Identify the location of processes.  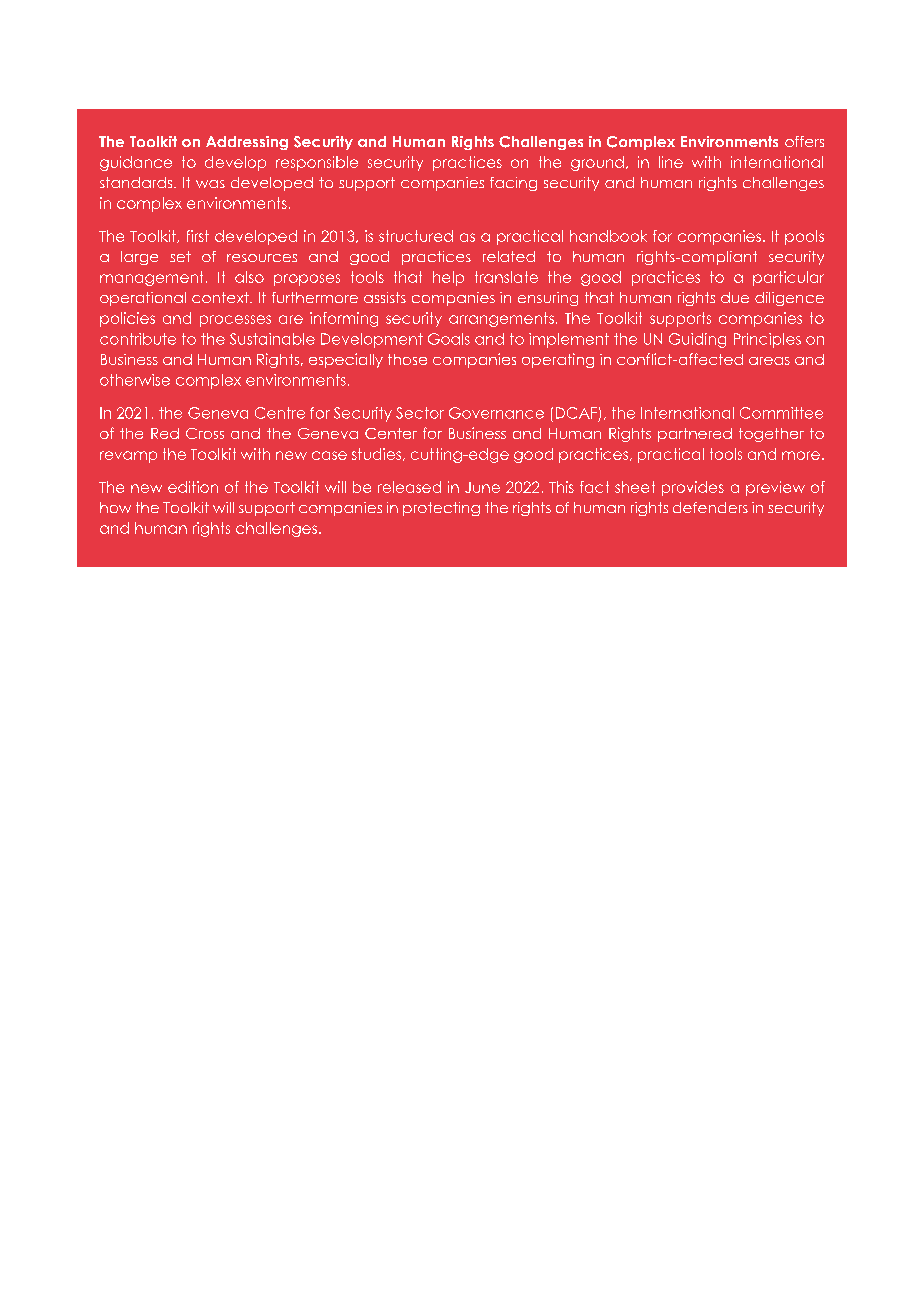
(235, 321).
